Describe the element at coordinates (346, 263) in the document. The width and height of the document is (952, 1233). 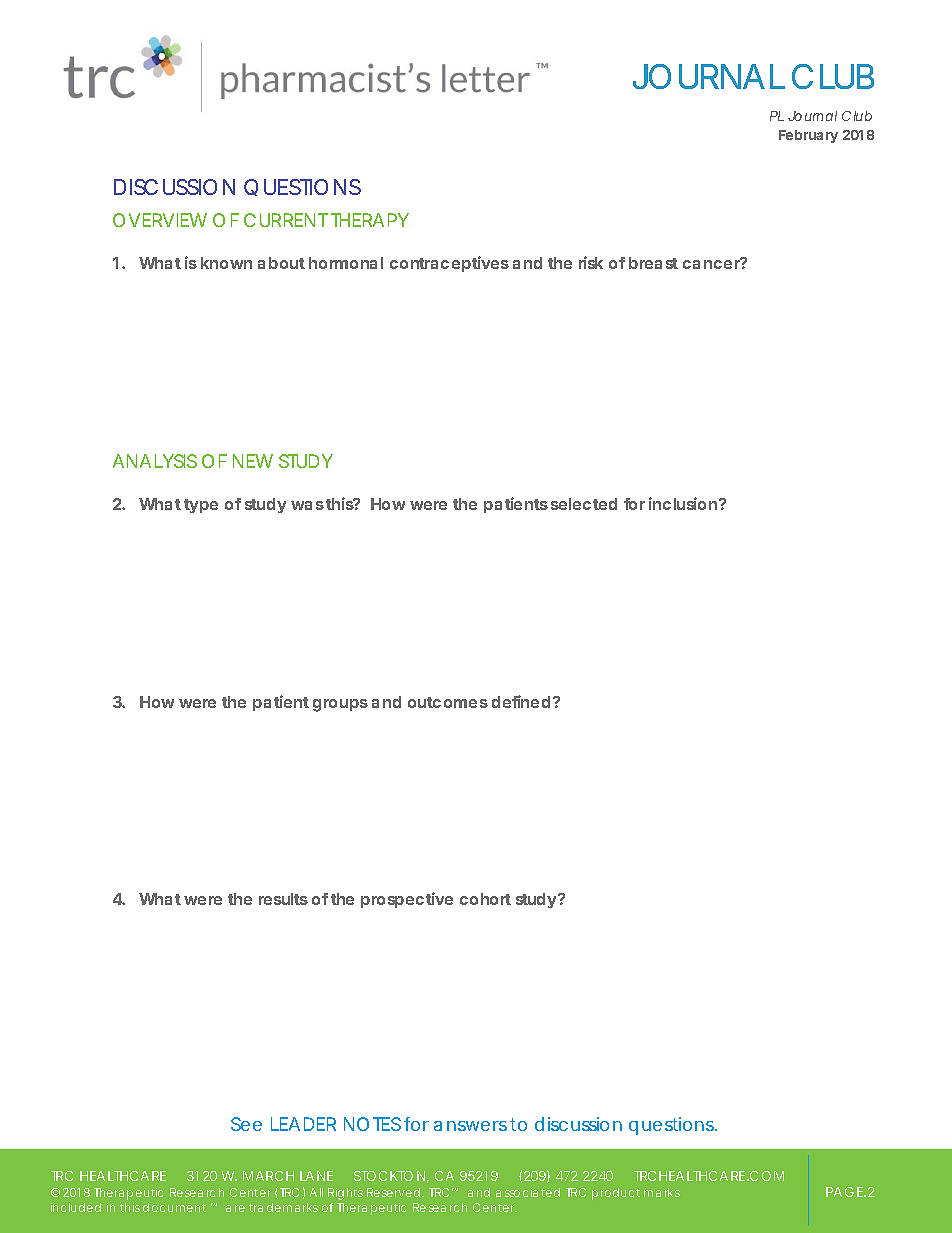
I see `hormonal` at that location.
